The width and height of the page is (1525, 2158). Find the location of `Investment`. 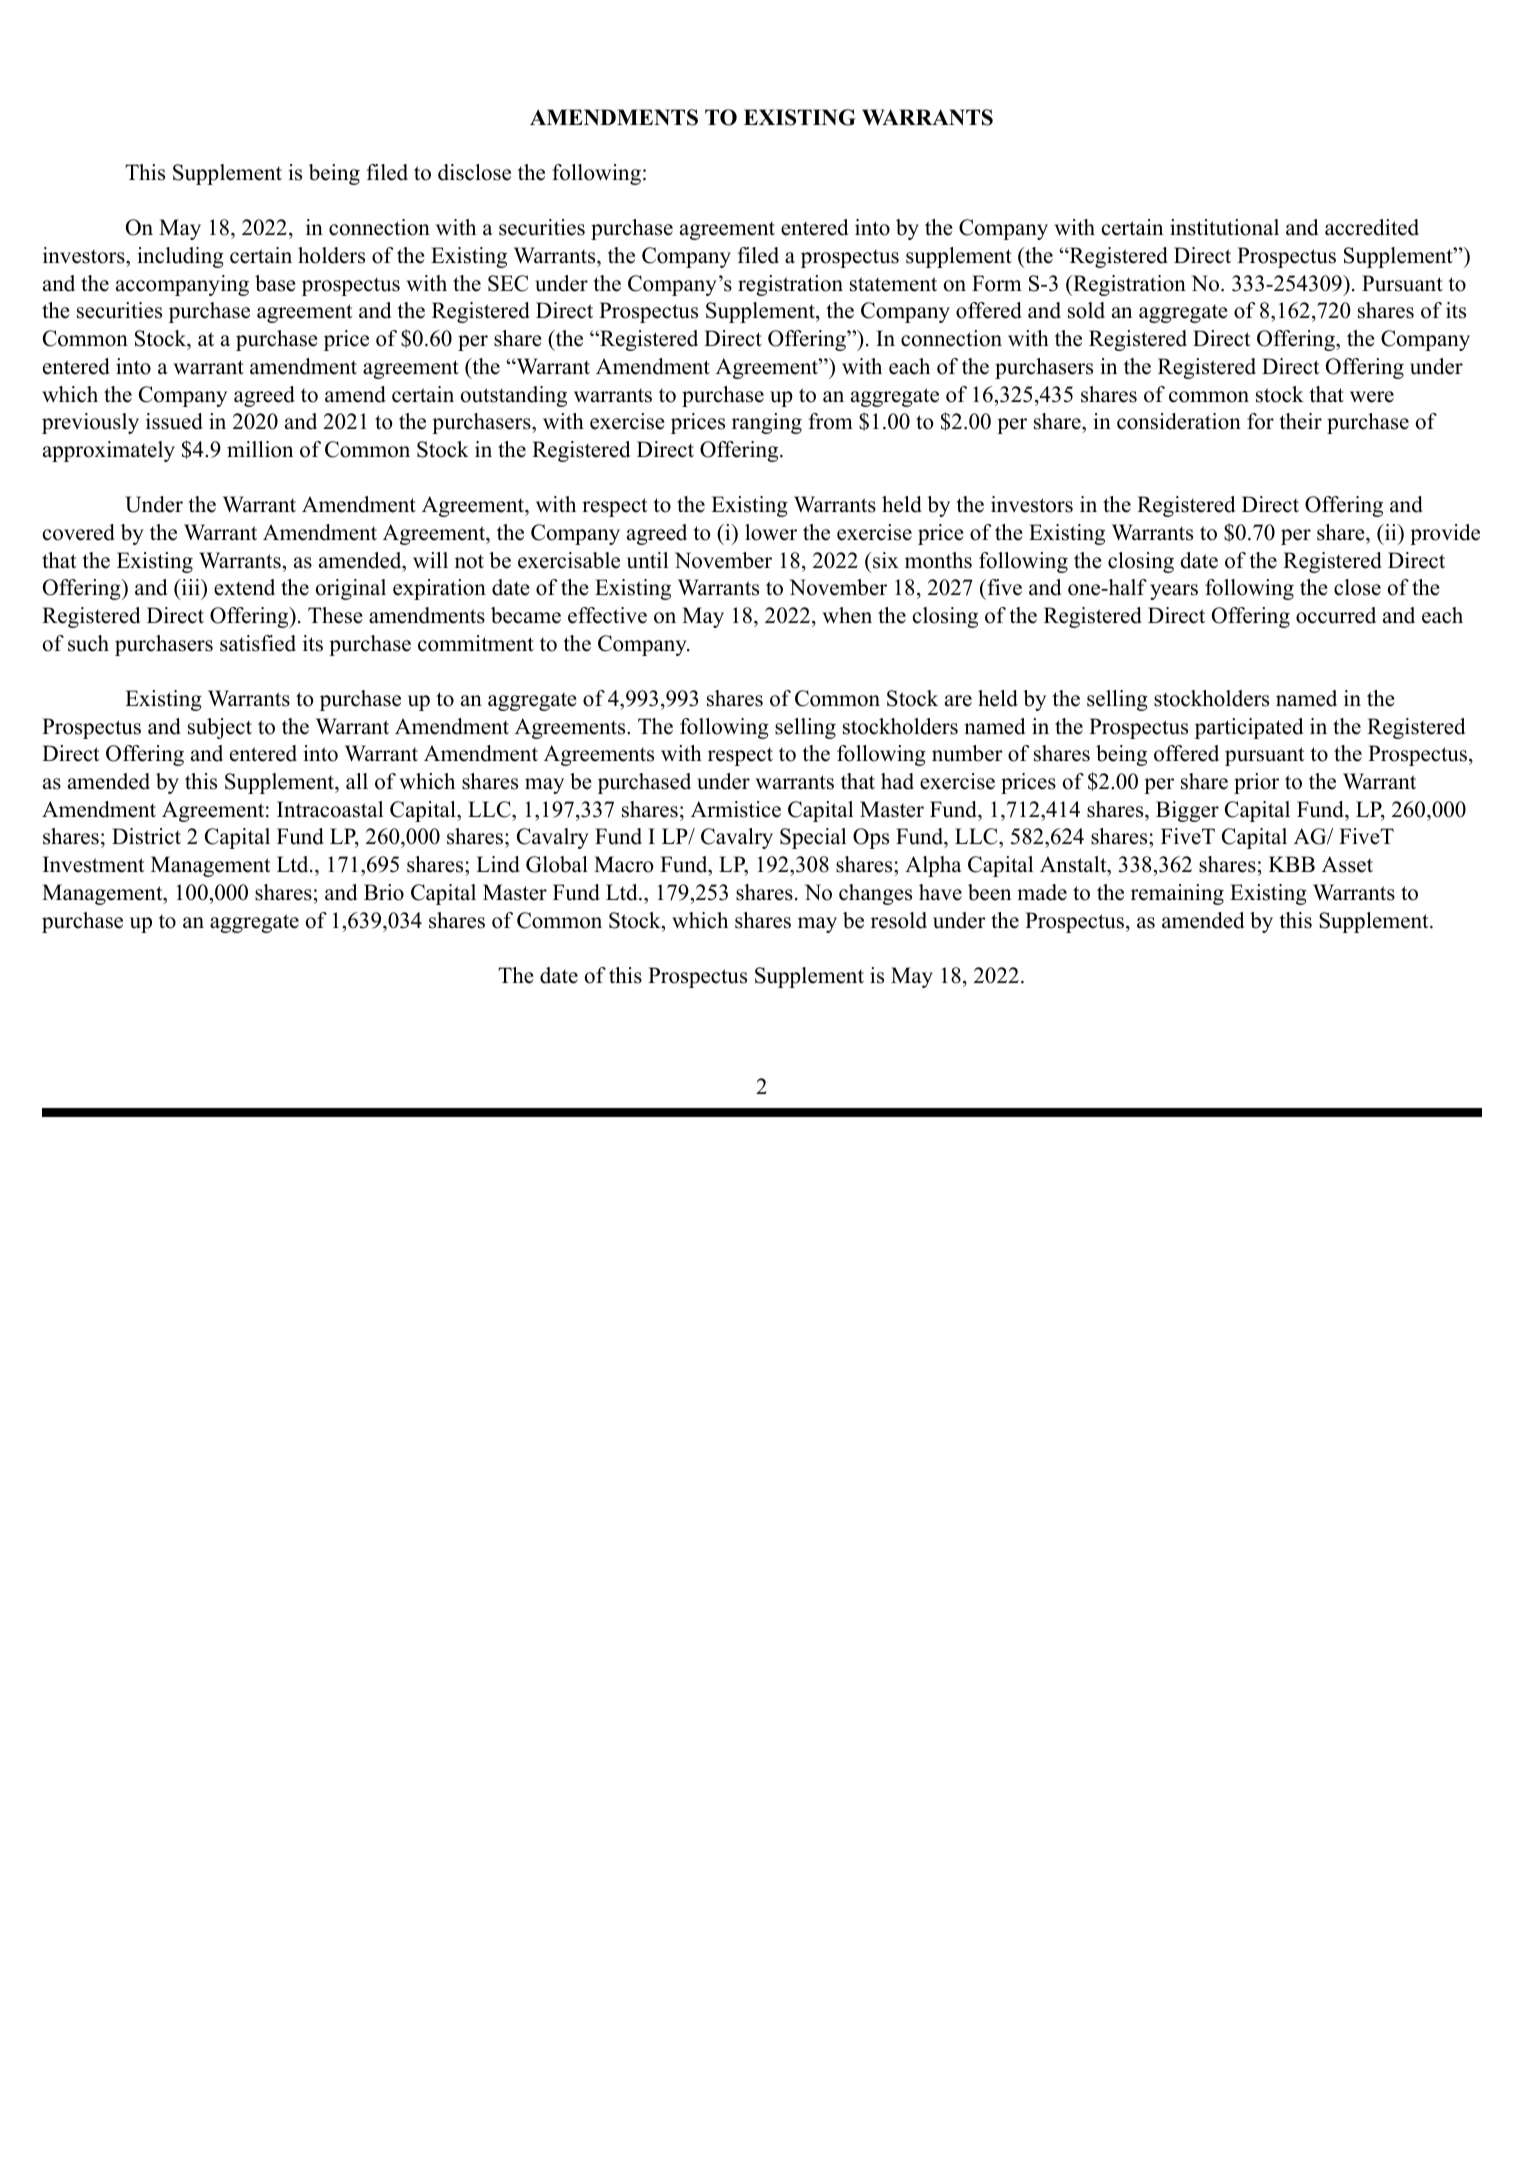

Investment is located at coordinates (93, 864).
